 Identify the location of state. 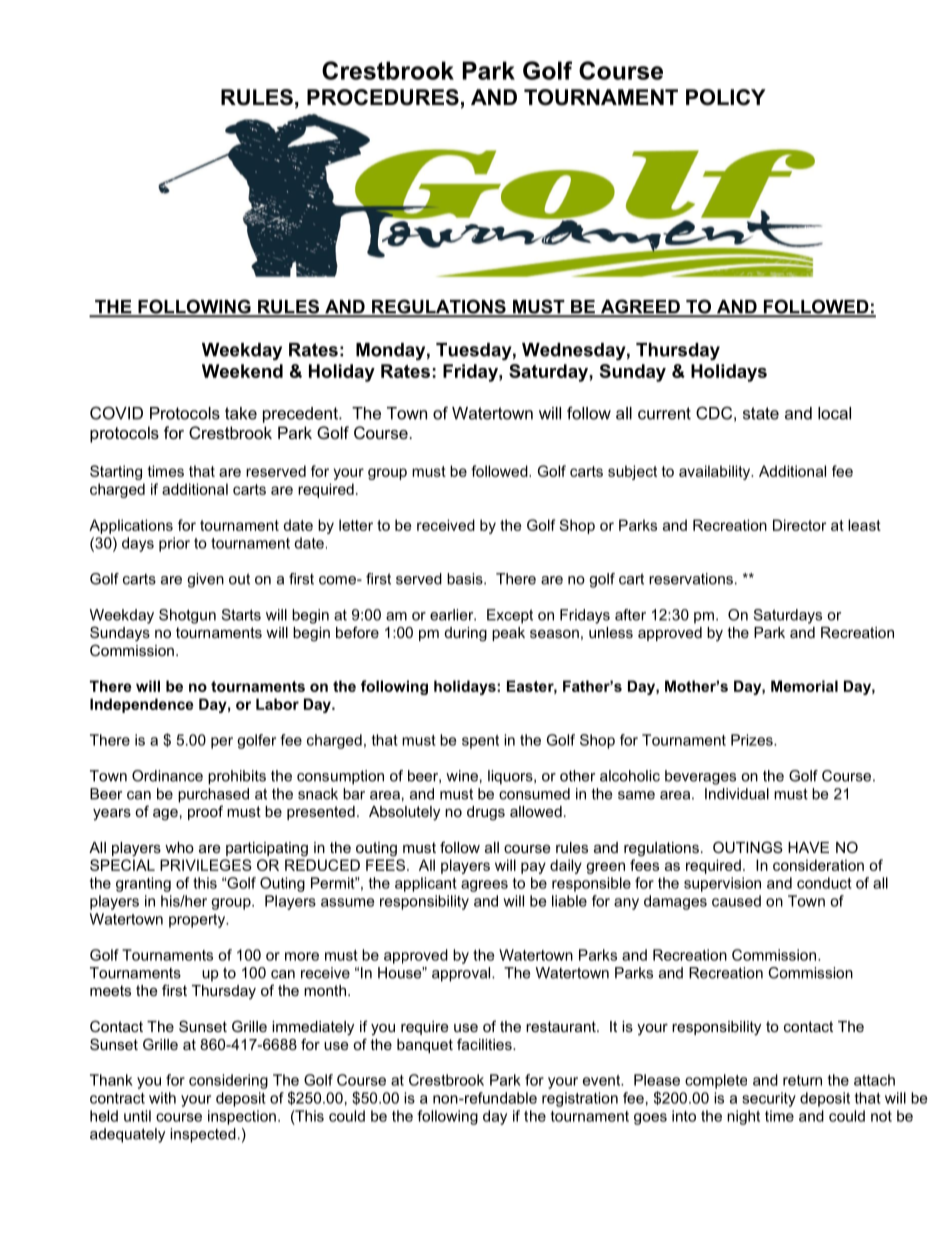
(761, 413).
